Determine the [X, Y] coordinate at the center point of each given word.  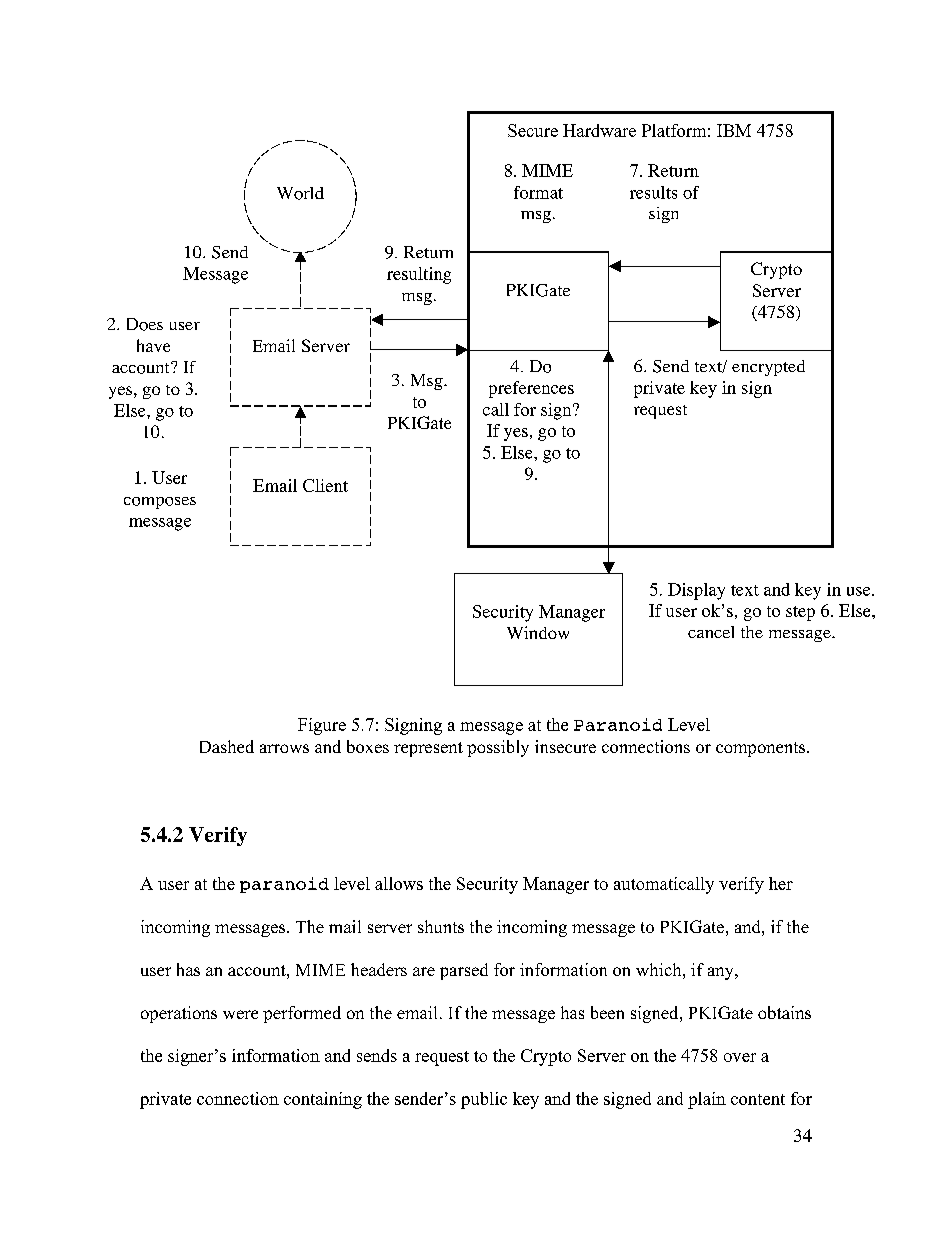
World [300, 193]
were [240, 1014]
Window [538, 632]
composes [160, 503]
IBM [734, 130]
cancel [711, 632]
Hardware [599, 130]
